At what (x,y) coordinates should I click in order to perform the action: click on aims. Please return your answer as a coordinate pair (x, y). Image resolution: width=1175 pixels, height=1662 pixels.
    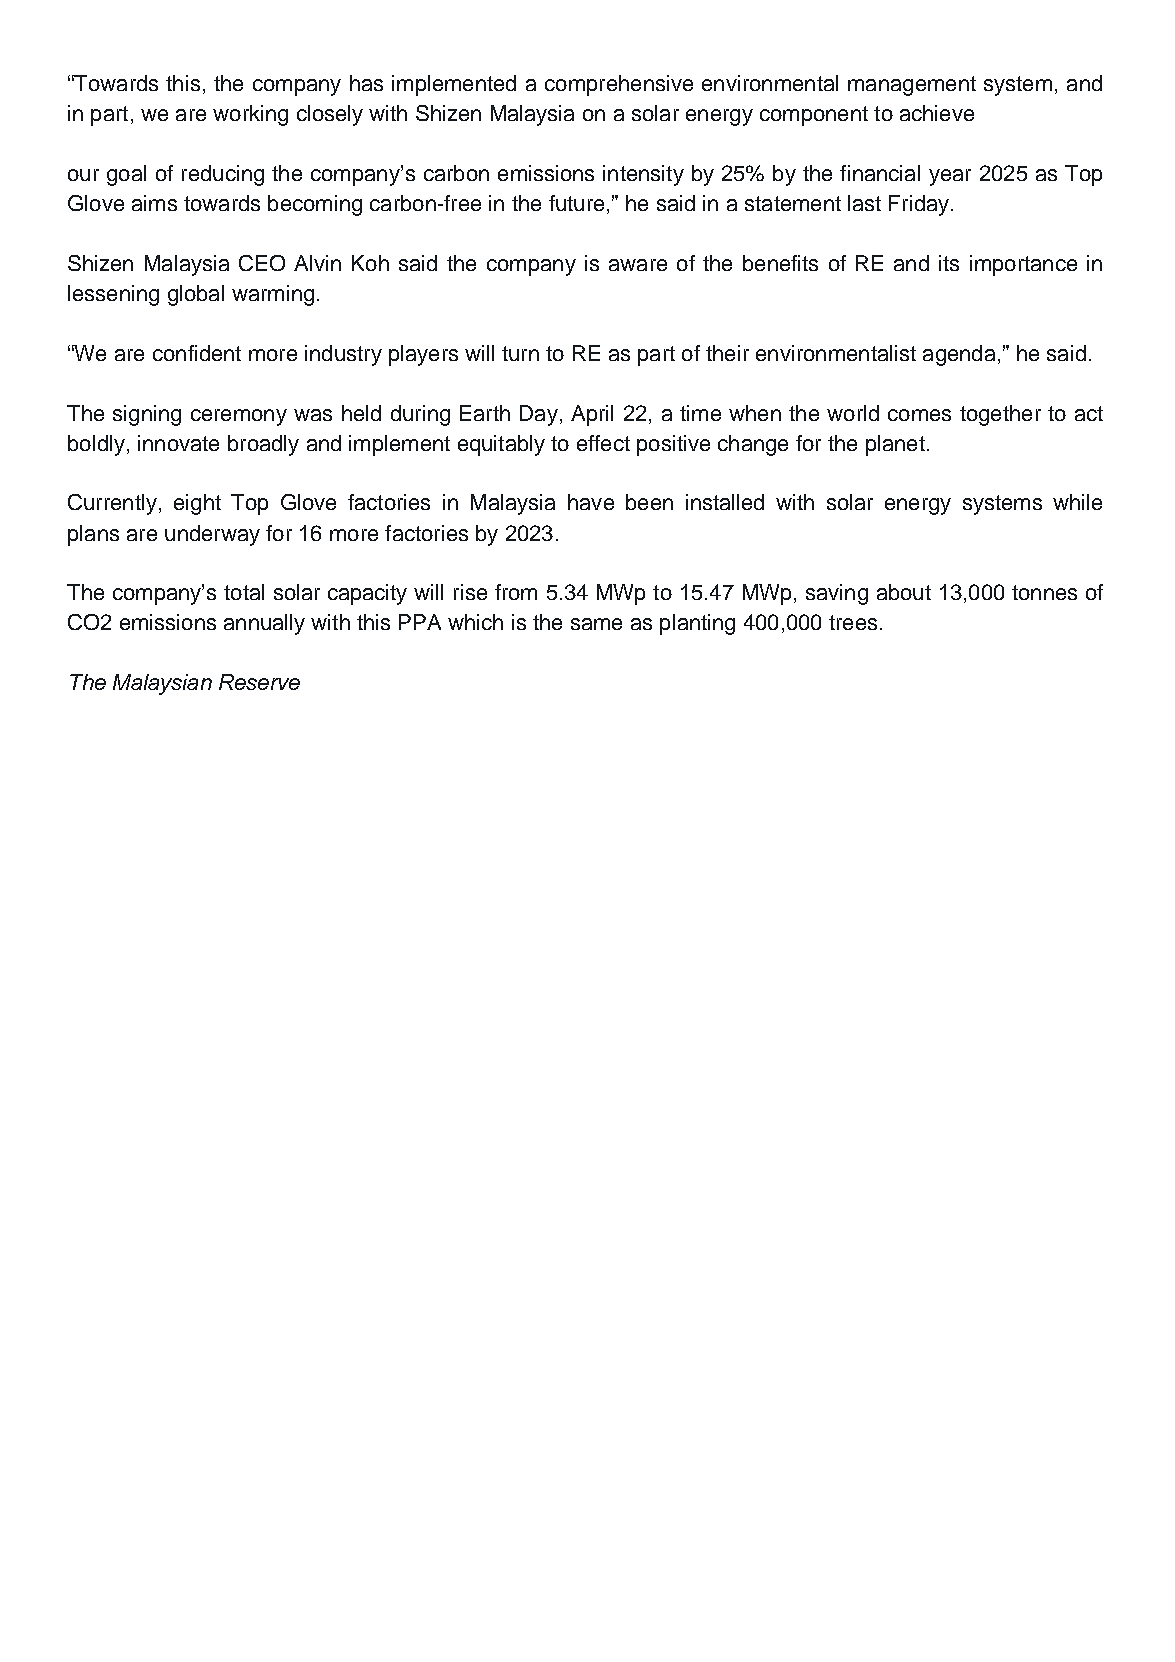
    Looking at the image, I should click on (154, 203).
